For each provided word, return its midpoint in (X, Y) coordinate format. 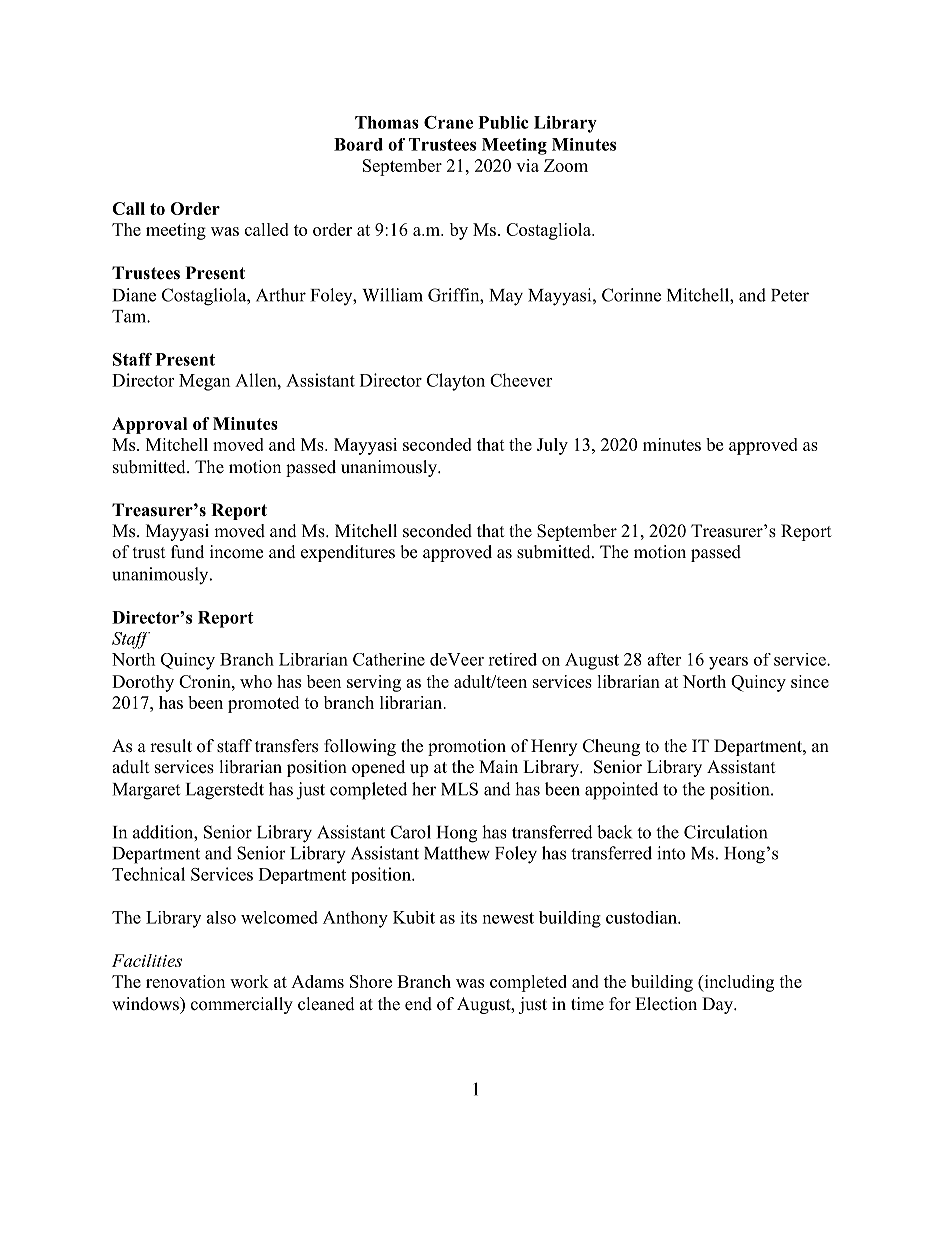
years (728, 663)
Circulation (725, 832)
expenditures (348, 553)
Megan (204, 382)
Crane (448, 122)
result (171, 746)
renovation (185, 981)
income (236, 552)
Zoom (566, 165)
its (468, 917)
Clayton (456, 382)
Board (358, 144)
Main (498, 766)
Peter (790, 295)
